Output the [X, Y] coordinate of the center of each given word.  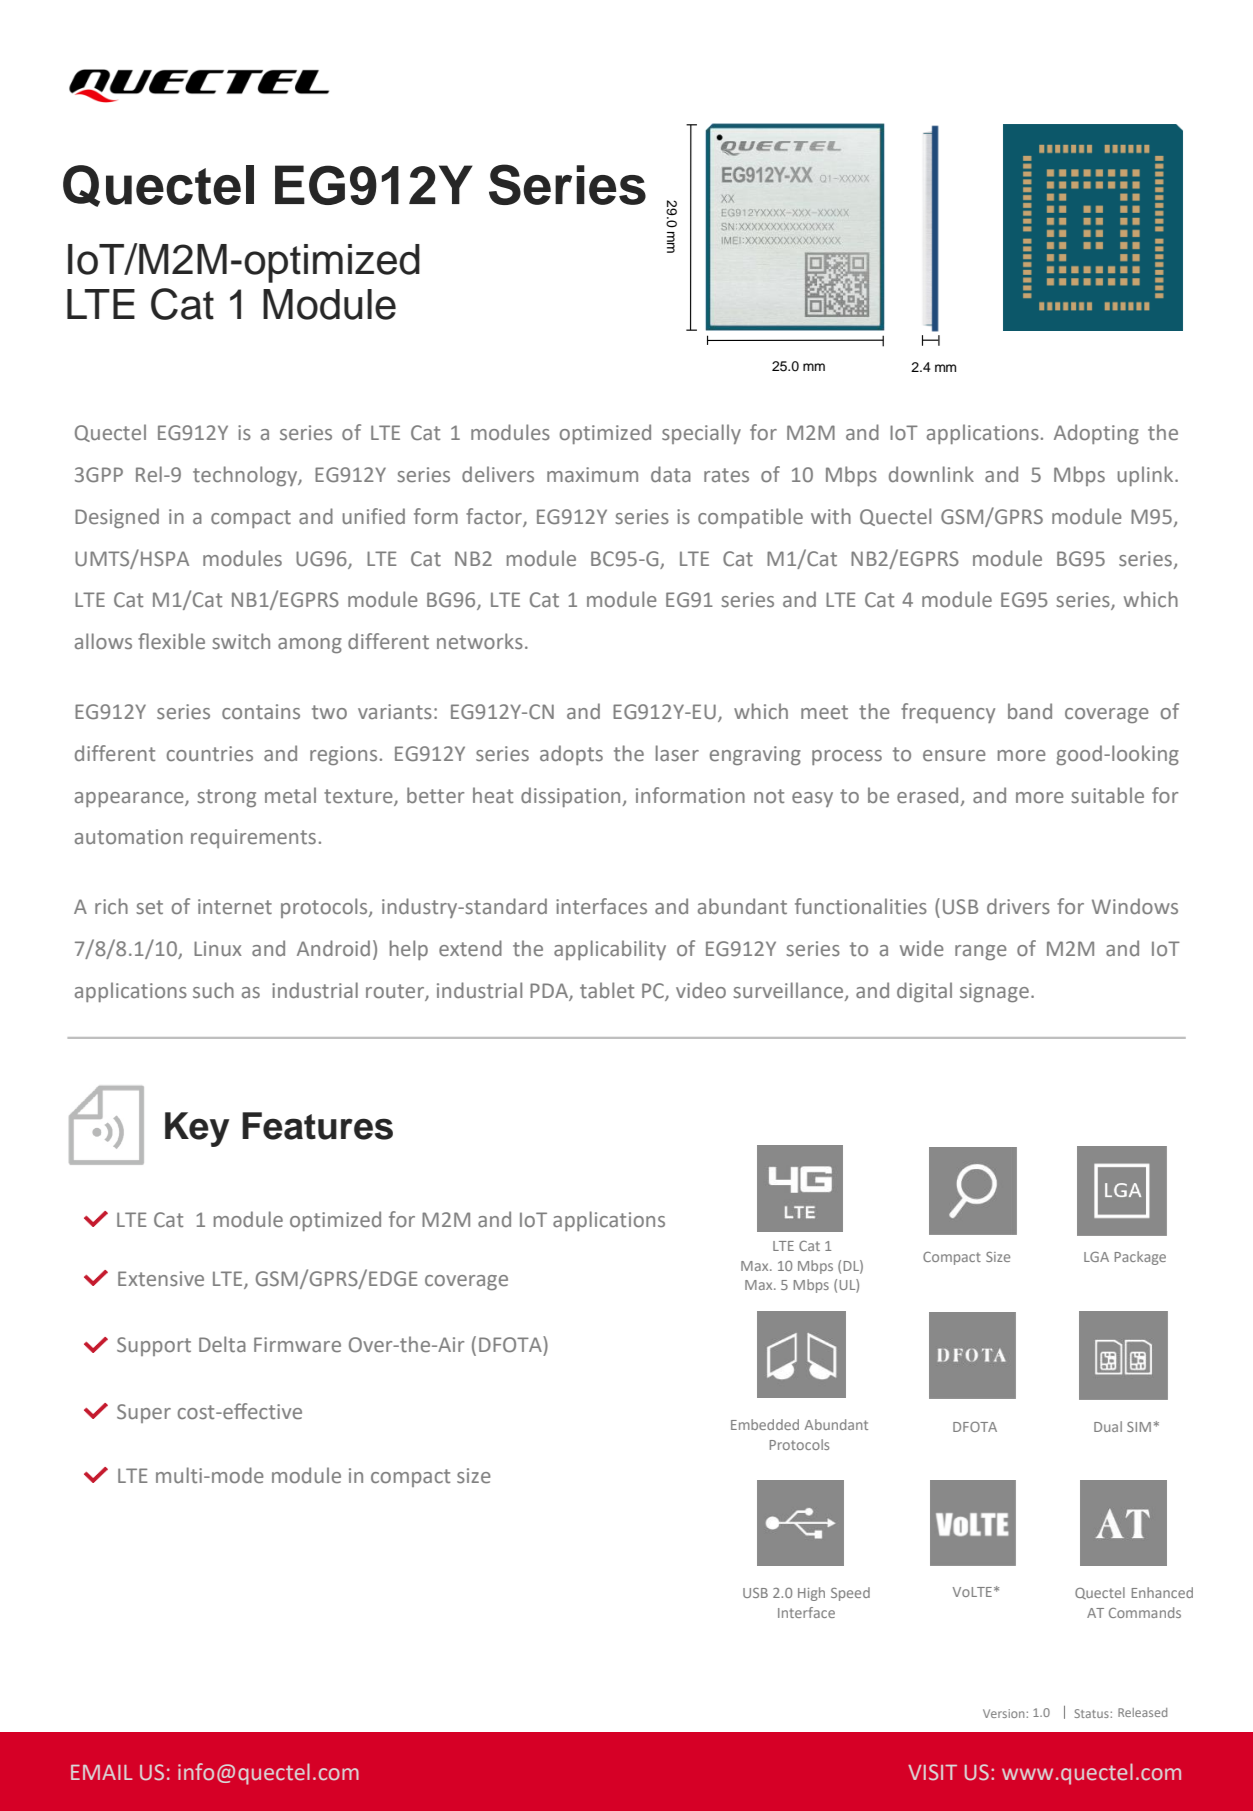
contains [261, 711]
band [1030, 711]
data [671, 474]
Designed [117, 518]
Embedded [765, 1424]
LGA [1096, 1257]
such [213, 990]
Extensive [161, 1278]
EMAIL [102, 1772]
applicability [610, 950]
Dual [1108, 1426]
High [811, 1594]
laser [677, 753]
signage [994, 992]
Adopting [1096, 434]
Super [144, 1413]
